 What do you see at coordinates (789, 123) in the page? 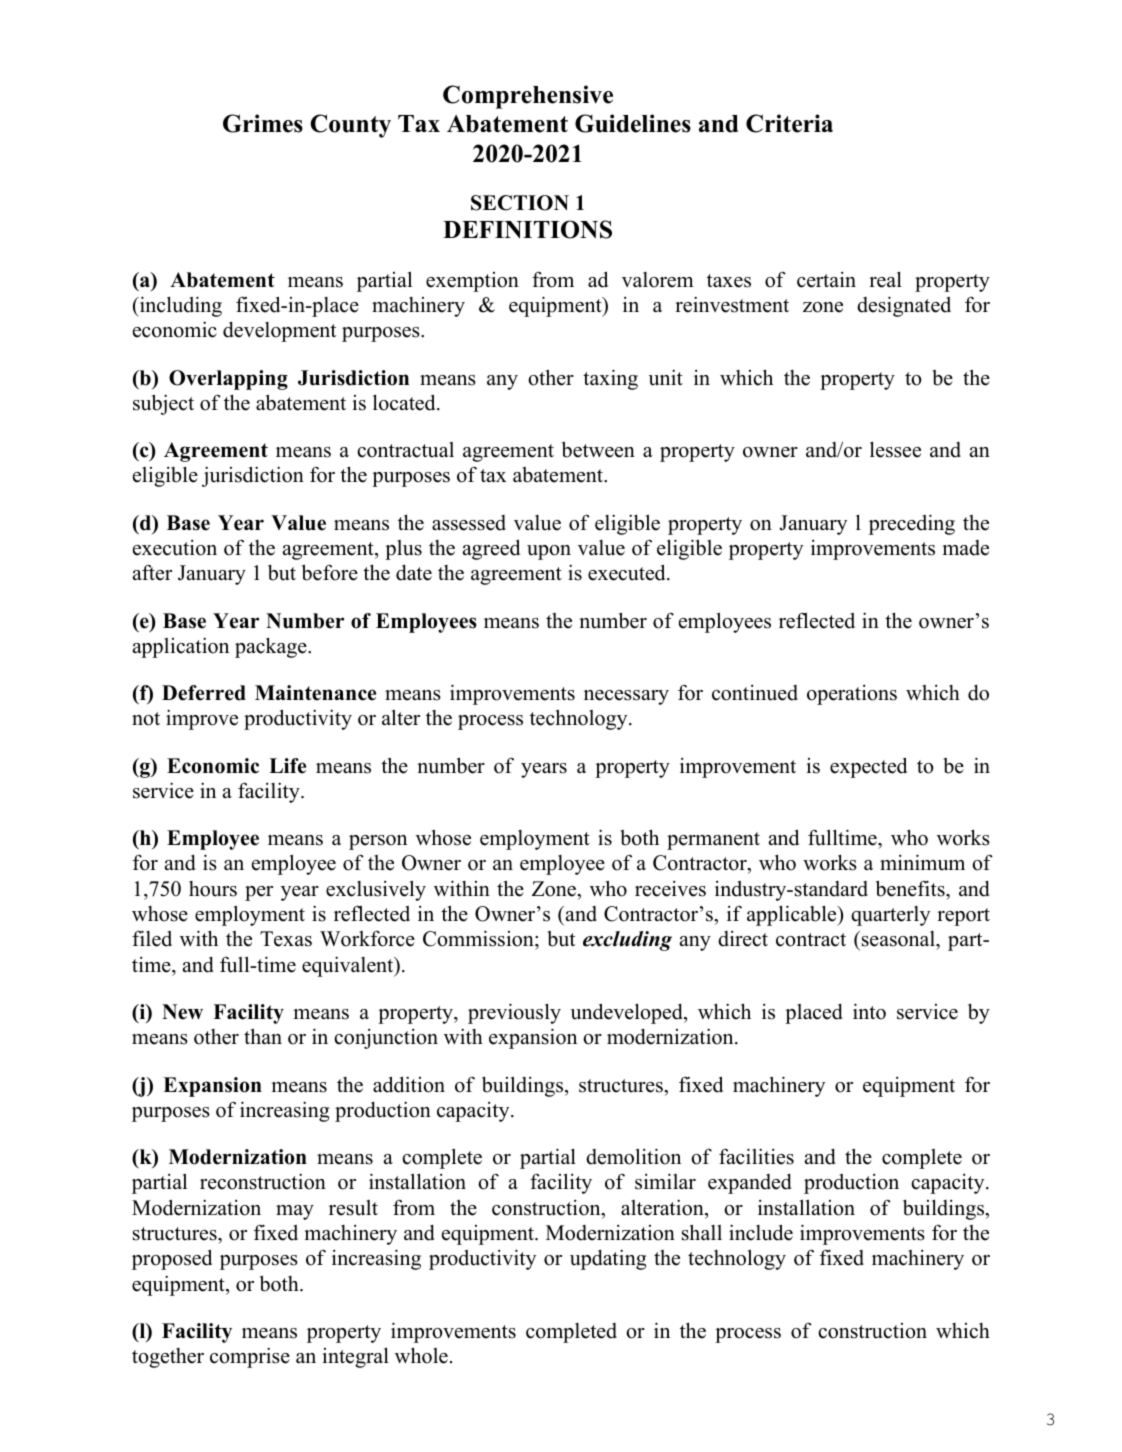
I see `Criteria` at bounding box center [789, 123].
